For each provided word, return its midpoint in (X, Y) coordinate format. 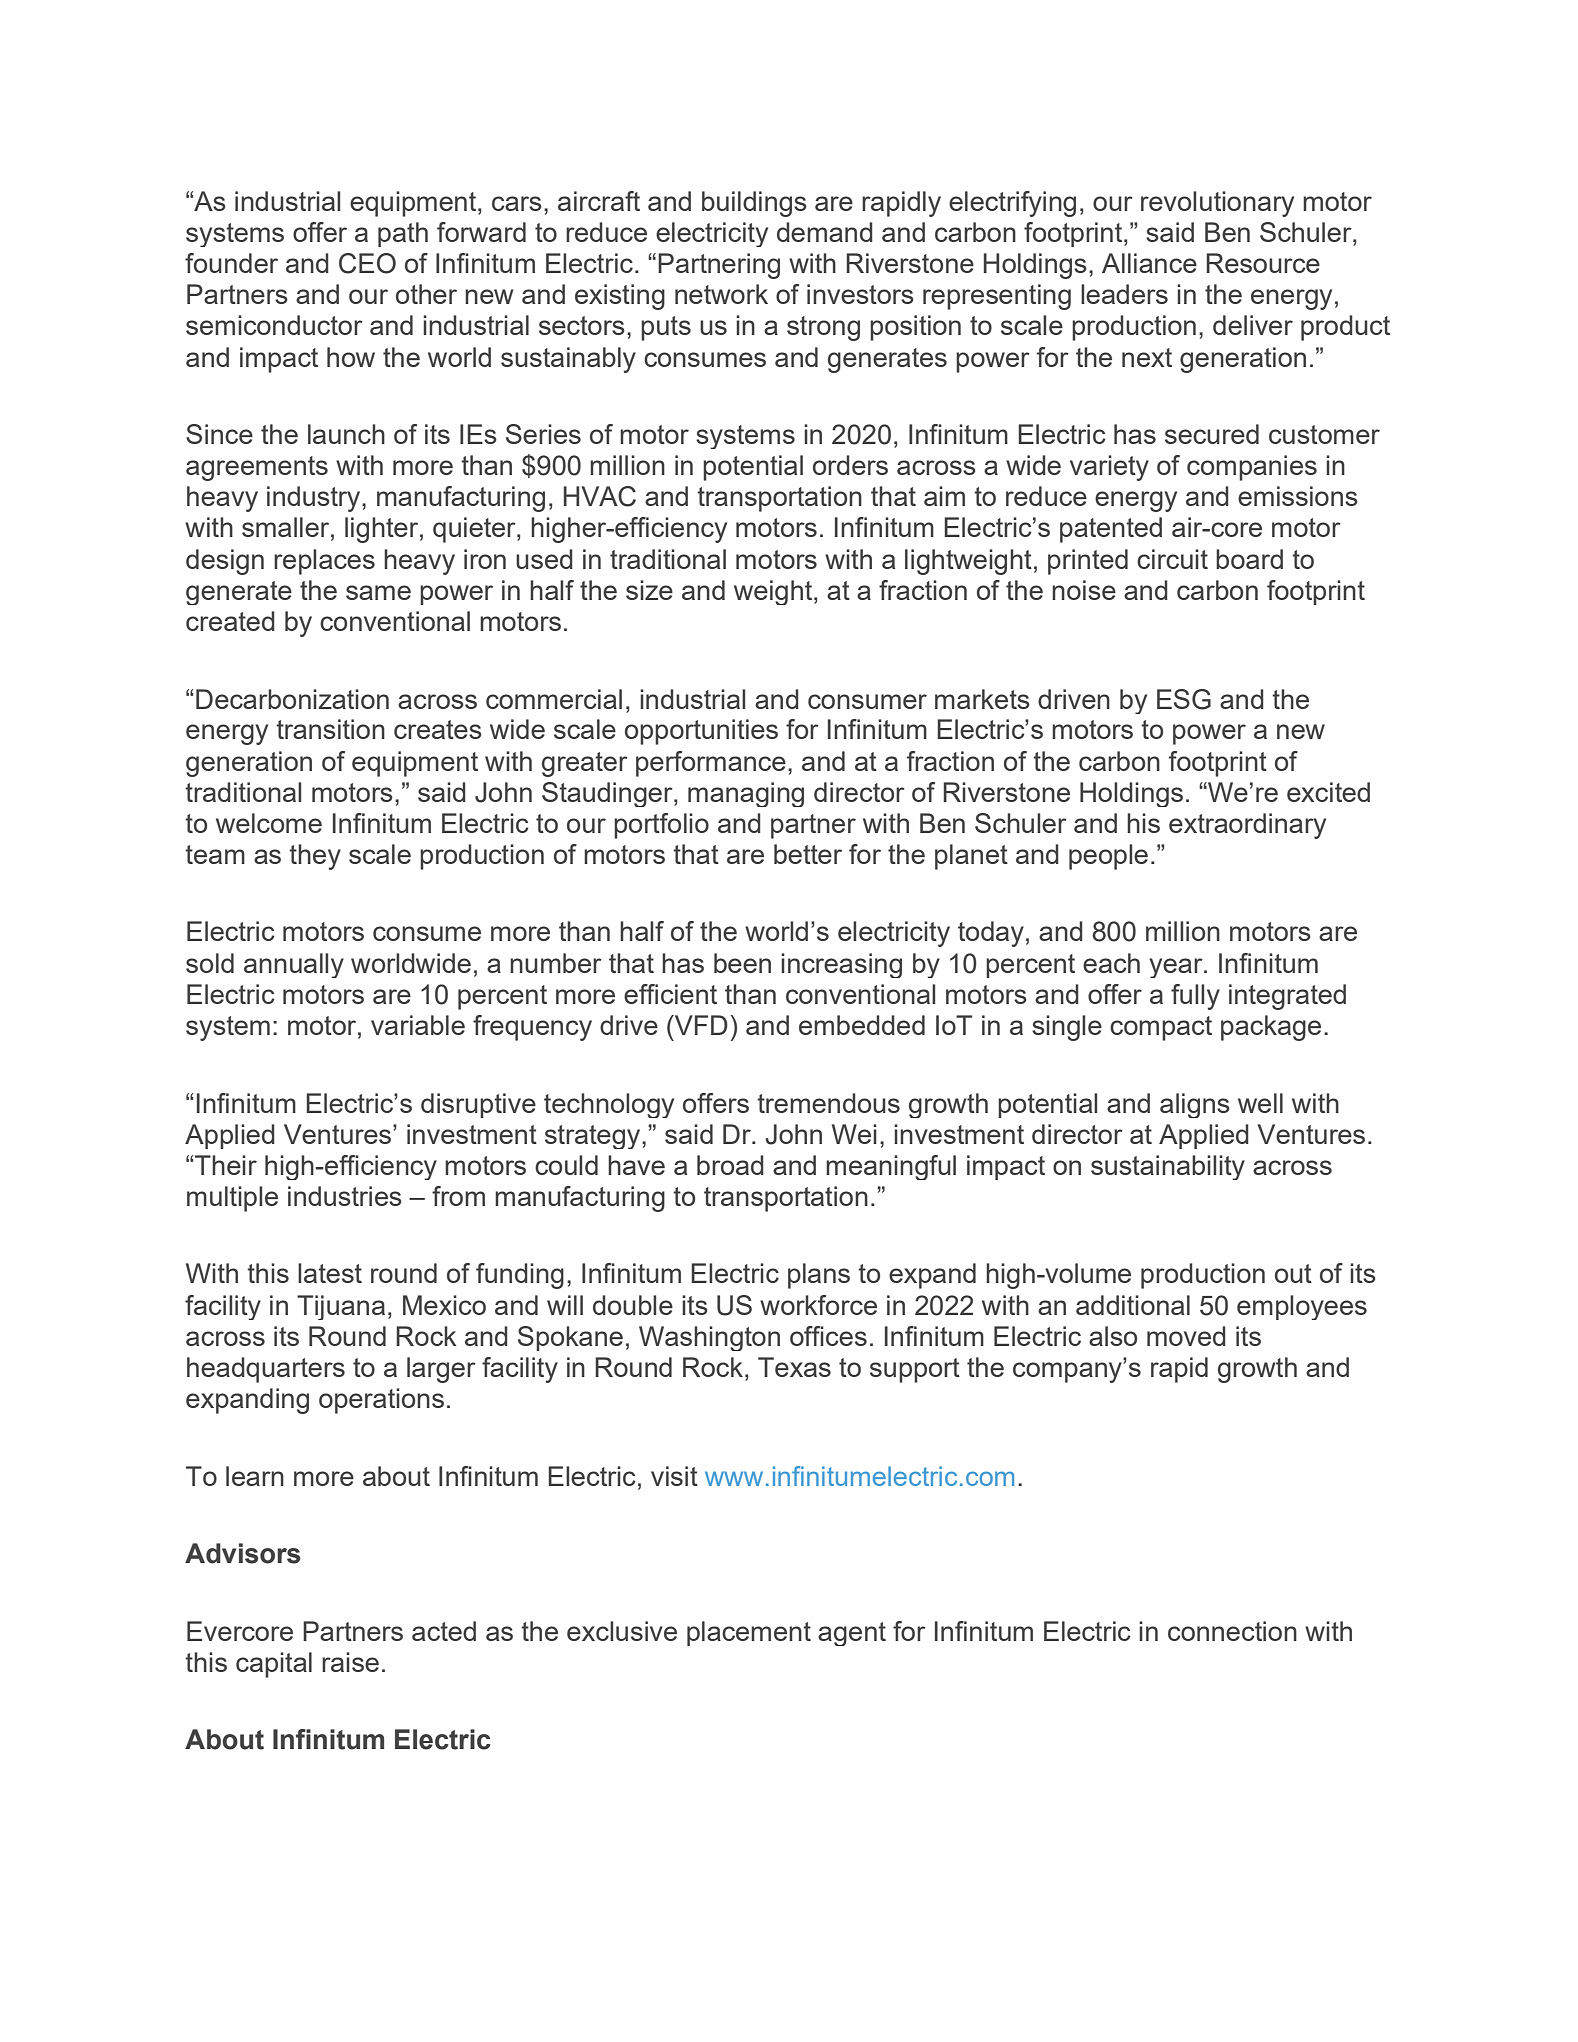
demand (825, 232)
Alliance (1149, 263)
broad (730, 1165)
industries (345, 1196)
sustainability (1168, 1167)
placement (749, 1633)
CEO (367, 263)
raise (350, 1662)
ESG (1184, 699)
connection (1232, 1631)
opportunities (701, 732)
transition (330, 729)
